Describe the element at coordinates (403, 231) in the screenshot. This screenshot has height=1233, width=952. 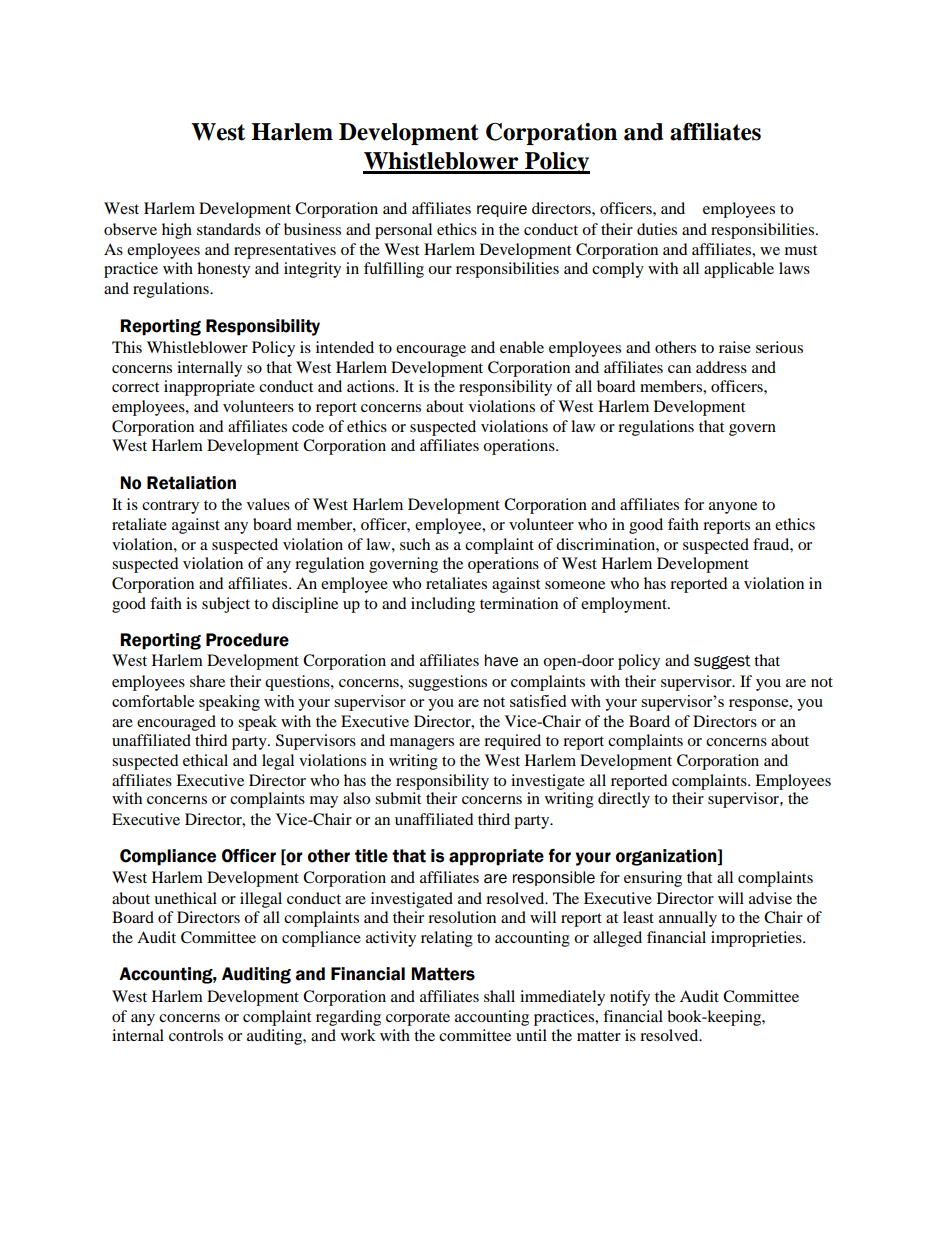
I see `personal` at that location.
